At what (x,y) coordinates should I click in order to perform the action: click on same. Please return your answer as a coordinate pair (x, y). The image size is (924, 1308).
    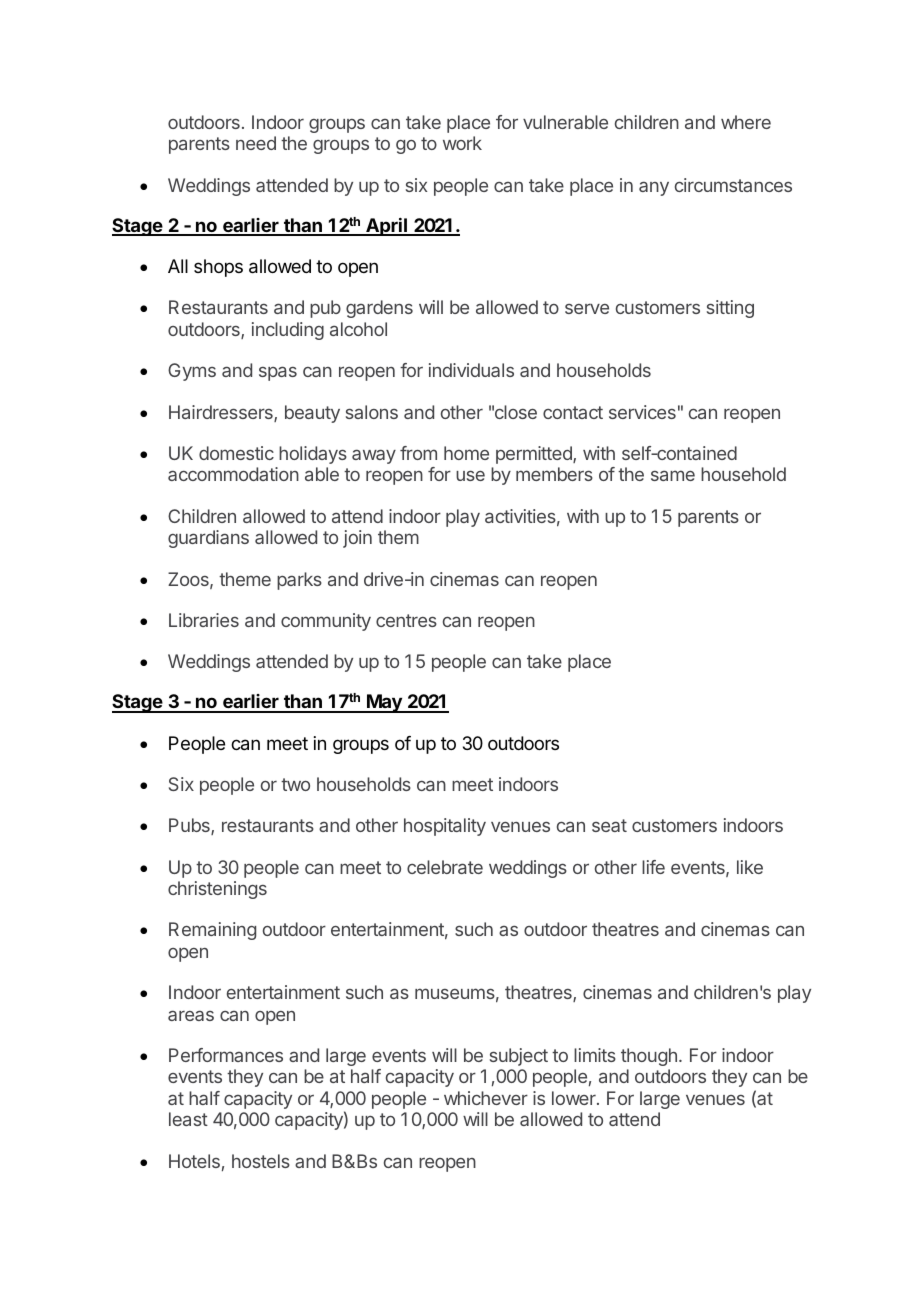
    Looking at the image, I should click on (673, 475).
